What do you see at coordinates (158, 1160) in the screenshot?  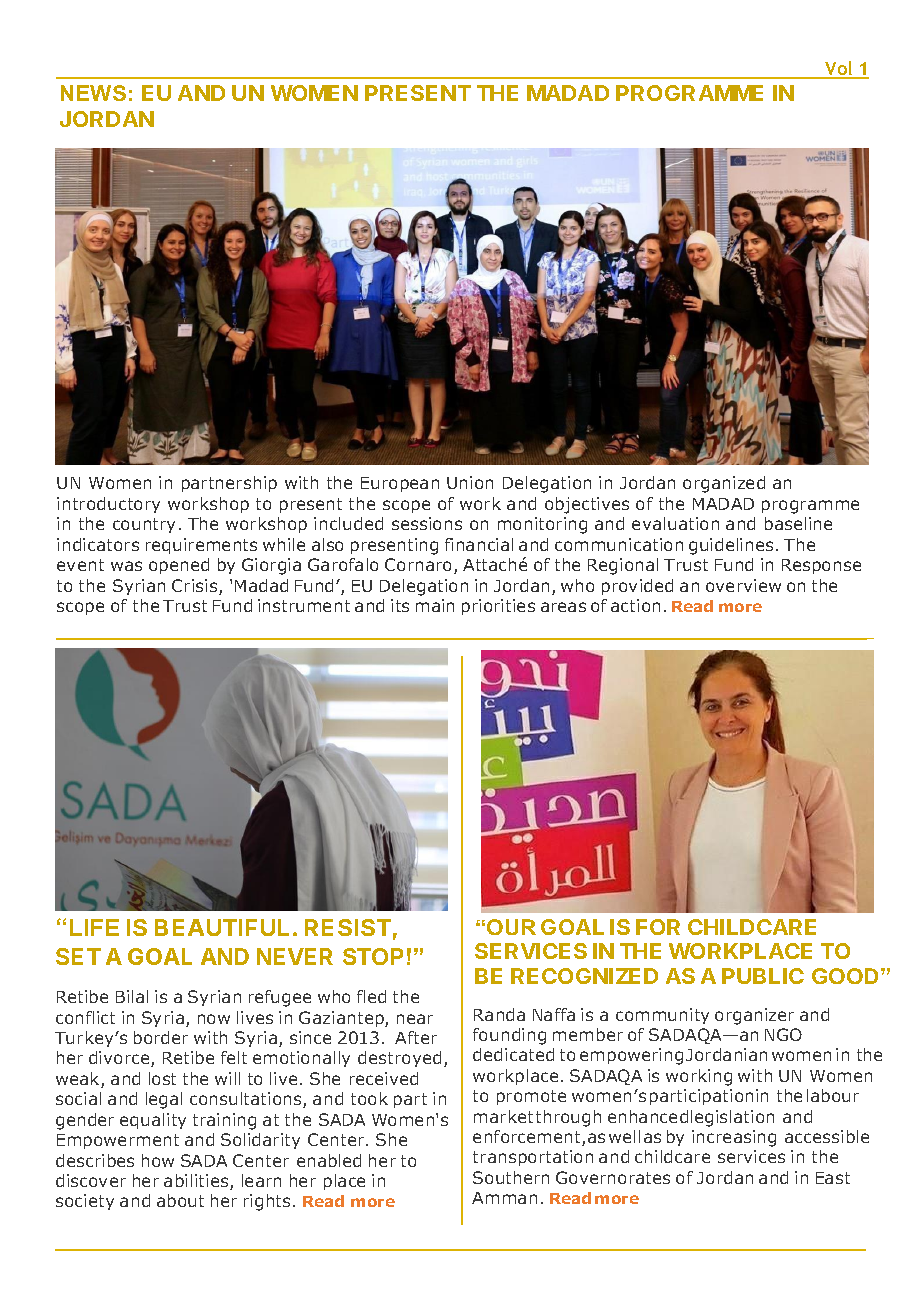 I see `how` at bounding box center [158, 1160].
